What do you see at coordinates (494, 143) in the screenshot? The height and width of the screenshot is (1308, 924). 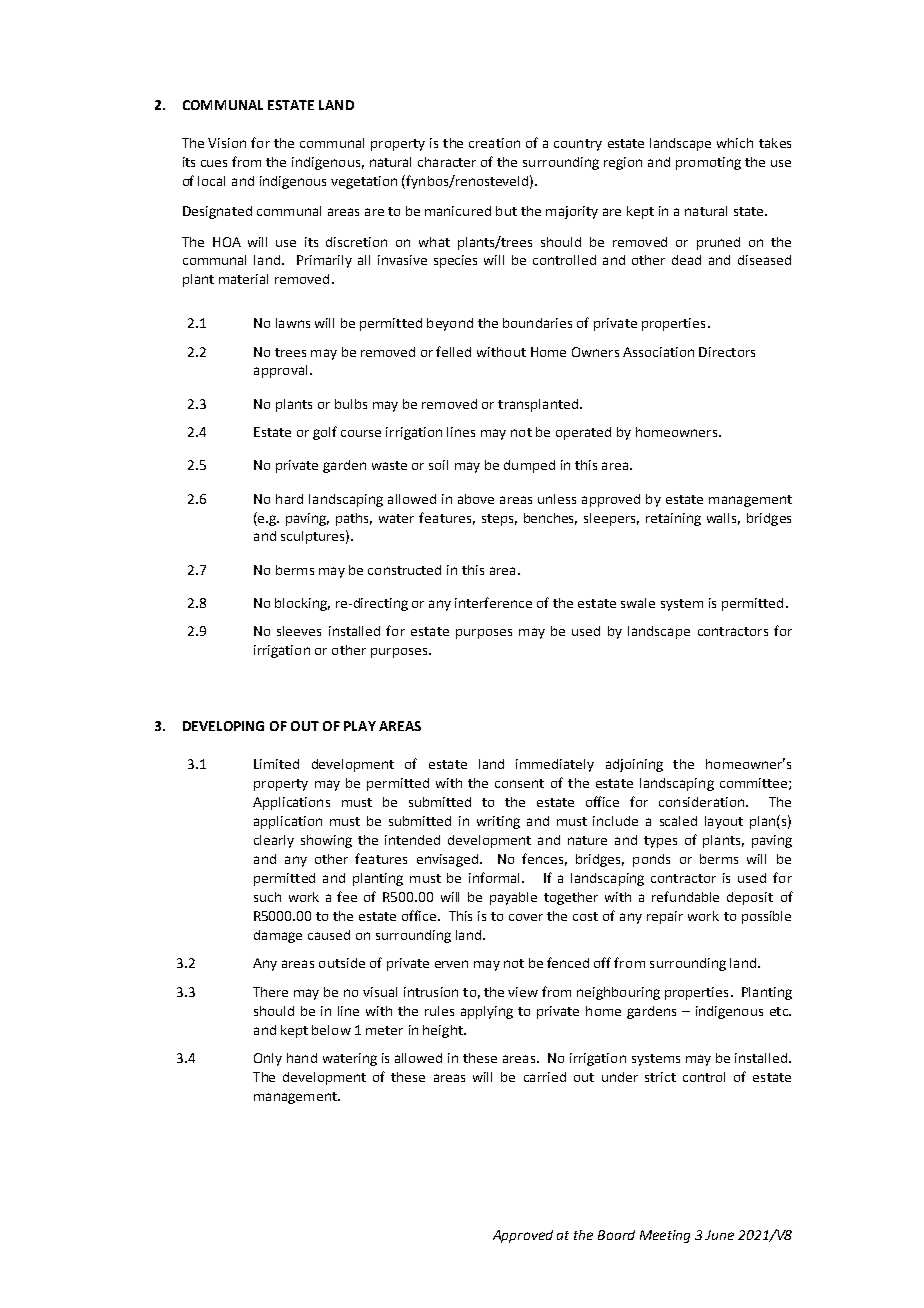 I see `creation` at bounding box center [494, 143].
